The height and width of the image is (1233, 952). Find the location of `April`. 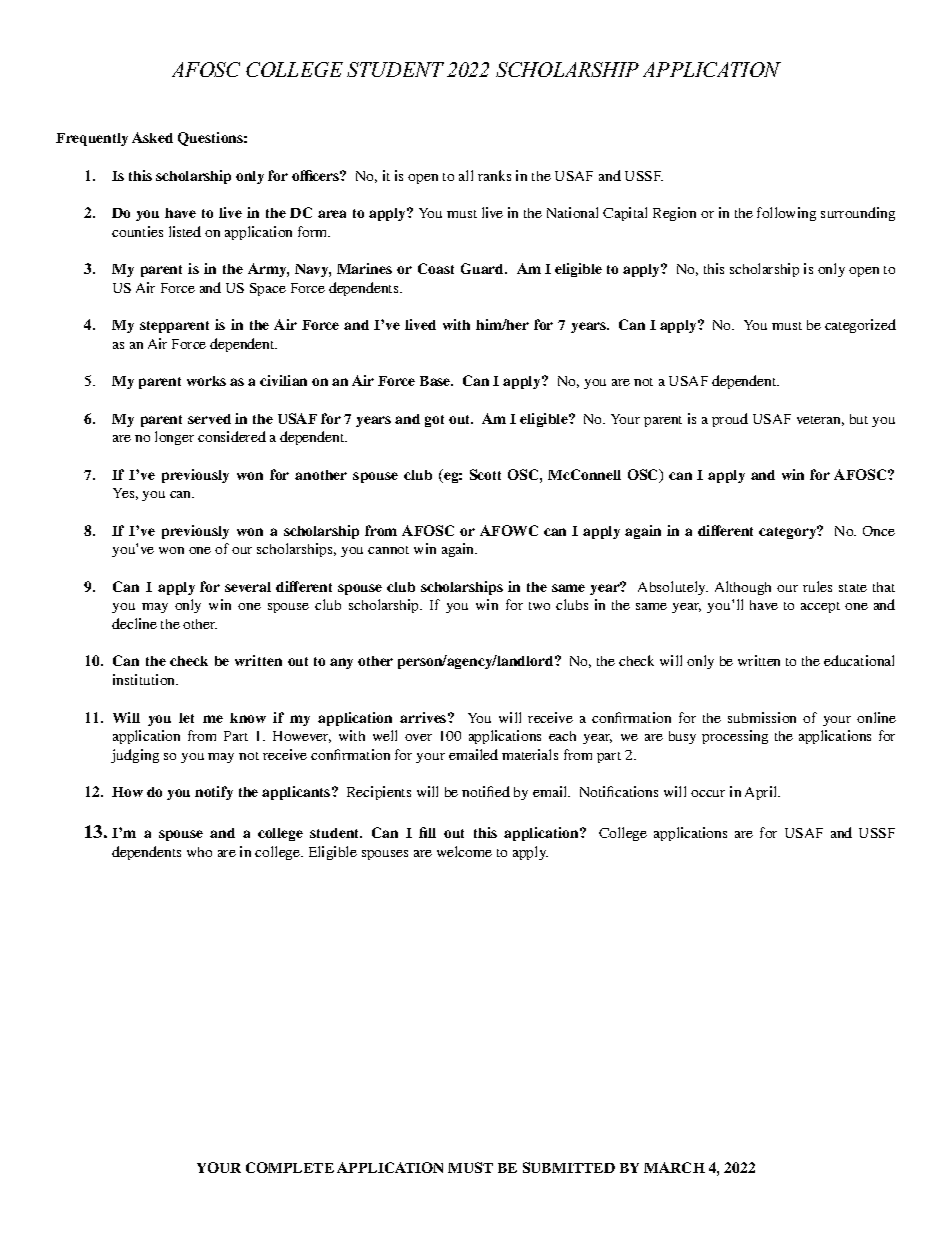

April is located at coordinates (762, 793).
